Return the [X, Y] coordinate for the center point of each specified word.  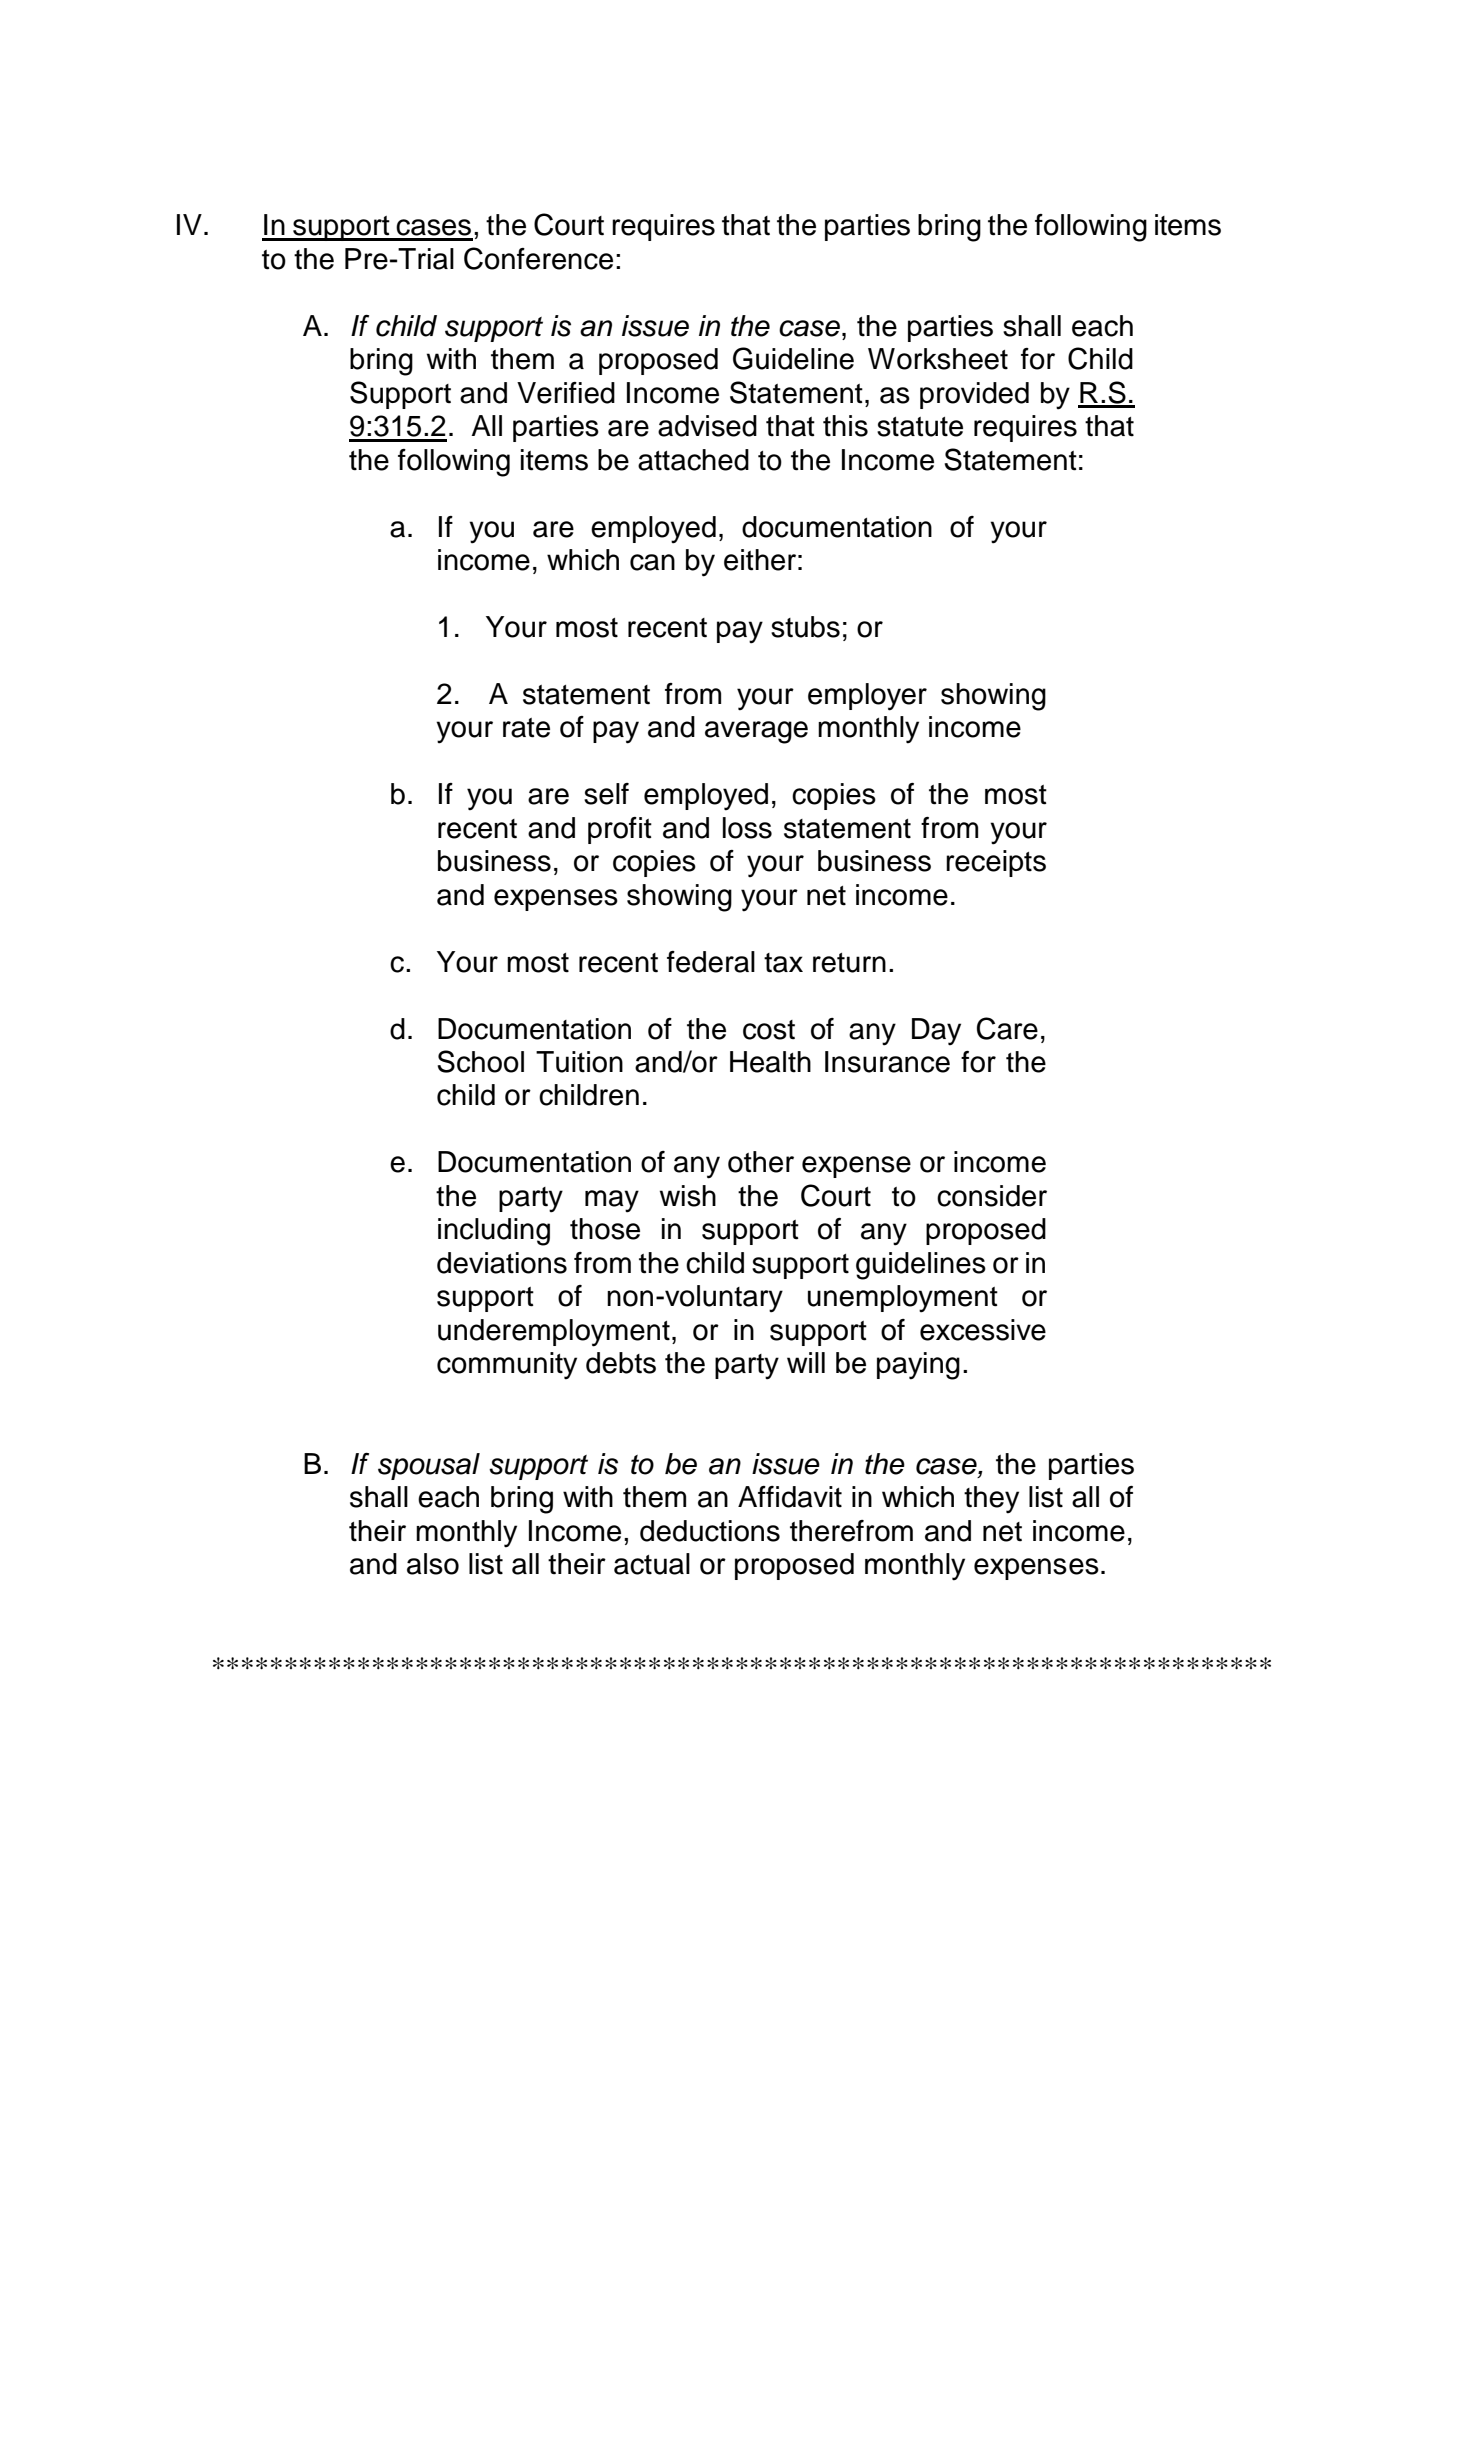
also [433, 1564]
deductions [710, 1531]
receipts [996, 863]
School [480, 1061]
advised [707, 426]
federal [711, 962]
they [991, 1500]
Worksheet [938, 359]
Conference [538, 258]
